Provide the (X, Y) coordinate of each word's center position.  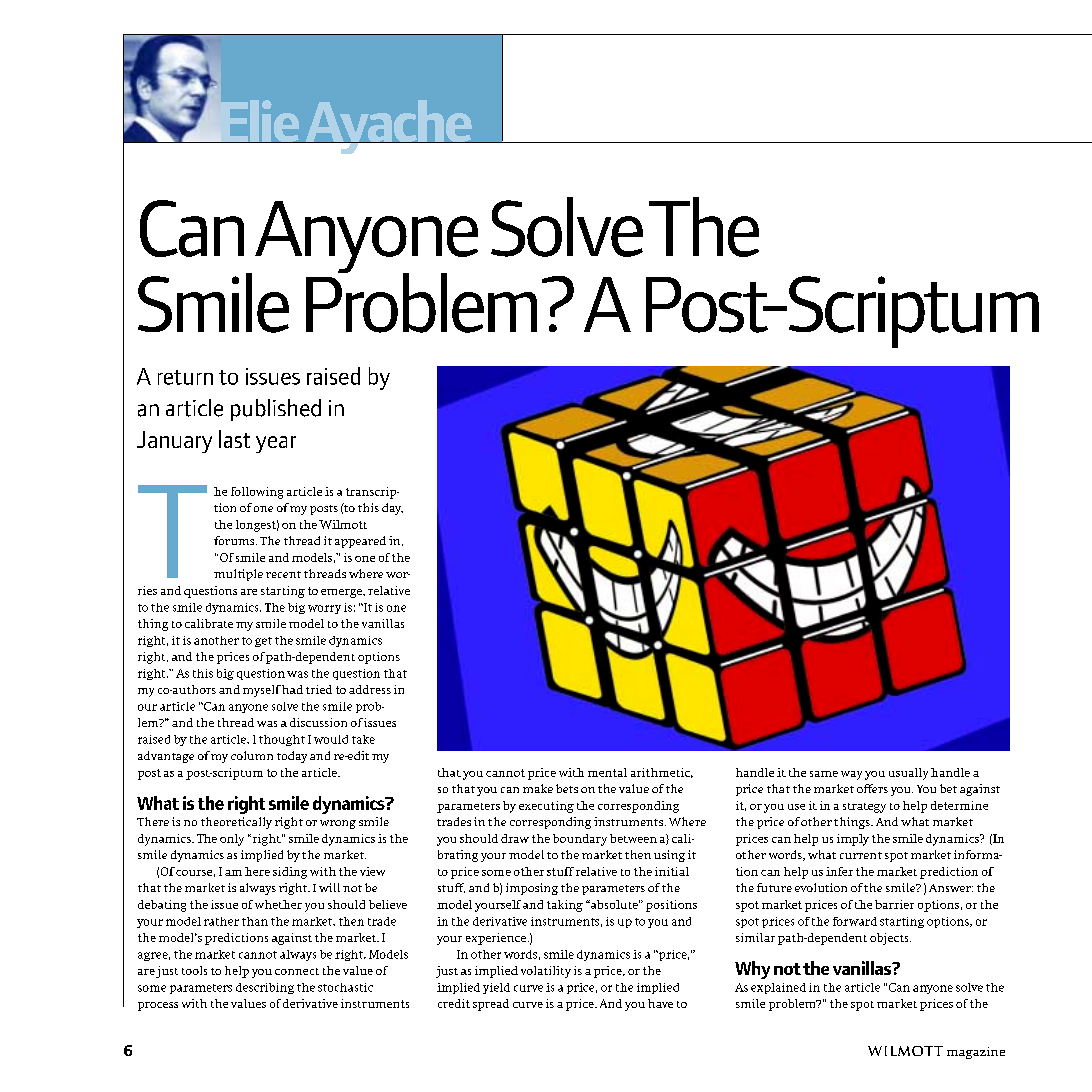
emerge (342, 593)
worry (324, 609)
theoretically (236, 823)
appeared (360, 542)
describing (265, 988)
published (276, 410)
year (276, 444)
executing (546, 807)
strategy (864, 808)
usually (908, 774)
